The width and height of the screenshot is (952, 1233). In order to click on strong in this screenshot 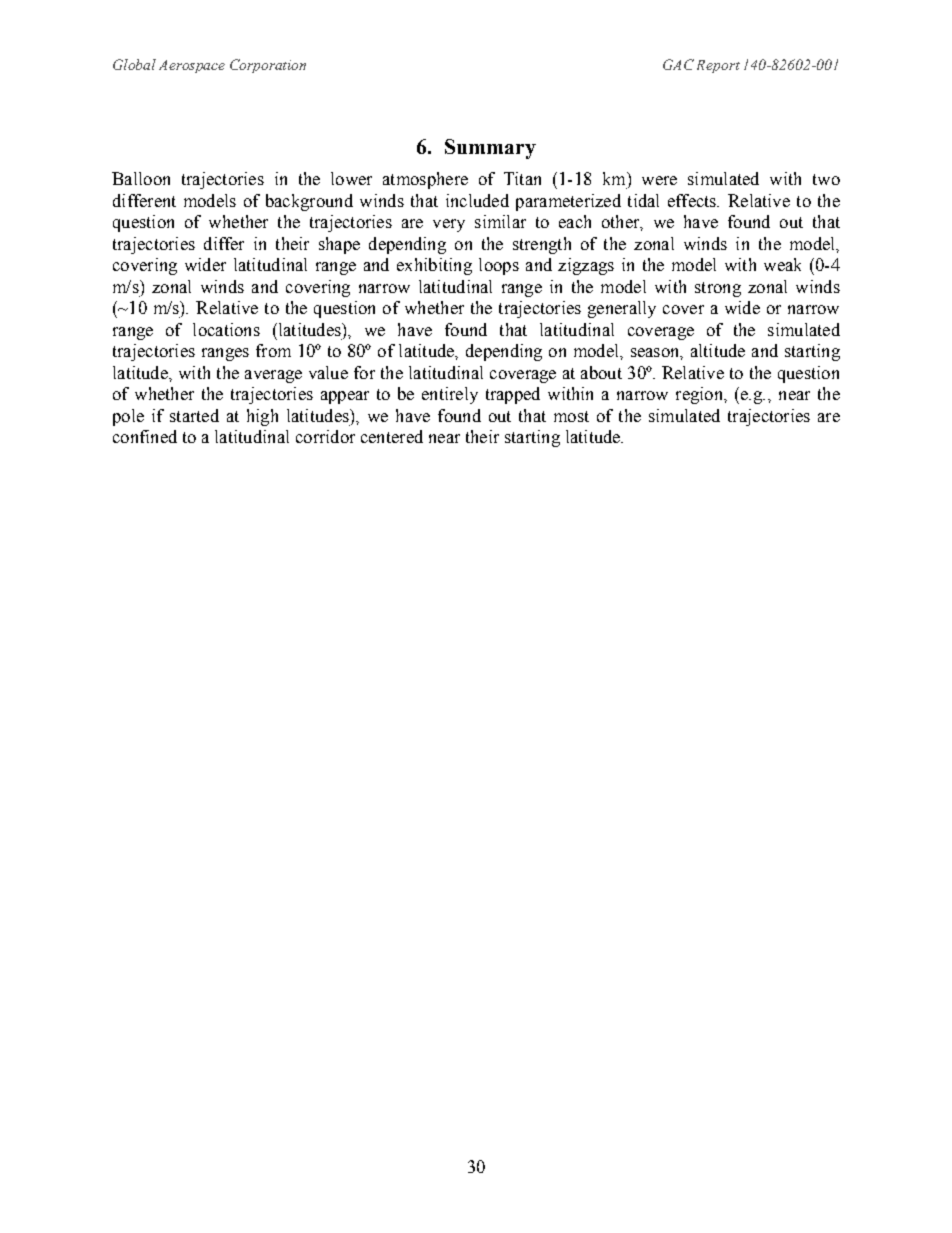, I will do `click(718, 289)`.
